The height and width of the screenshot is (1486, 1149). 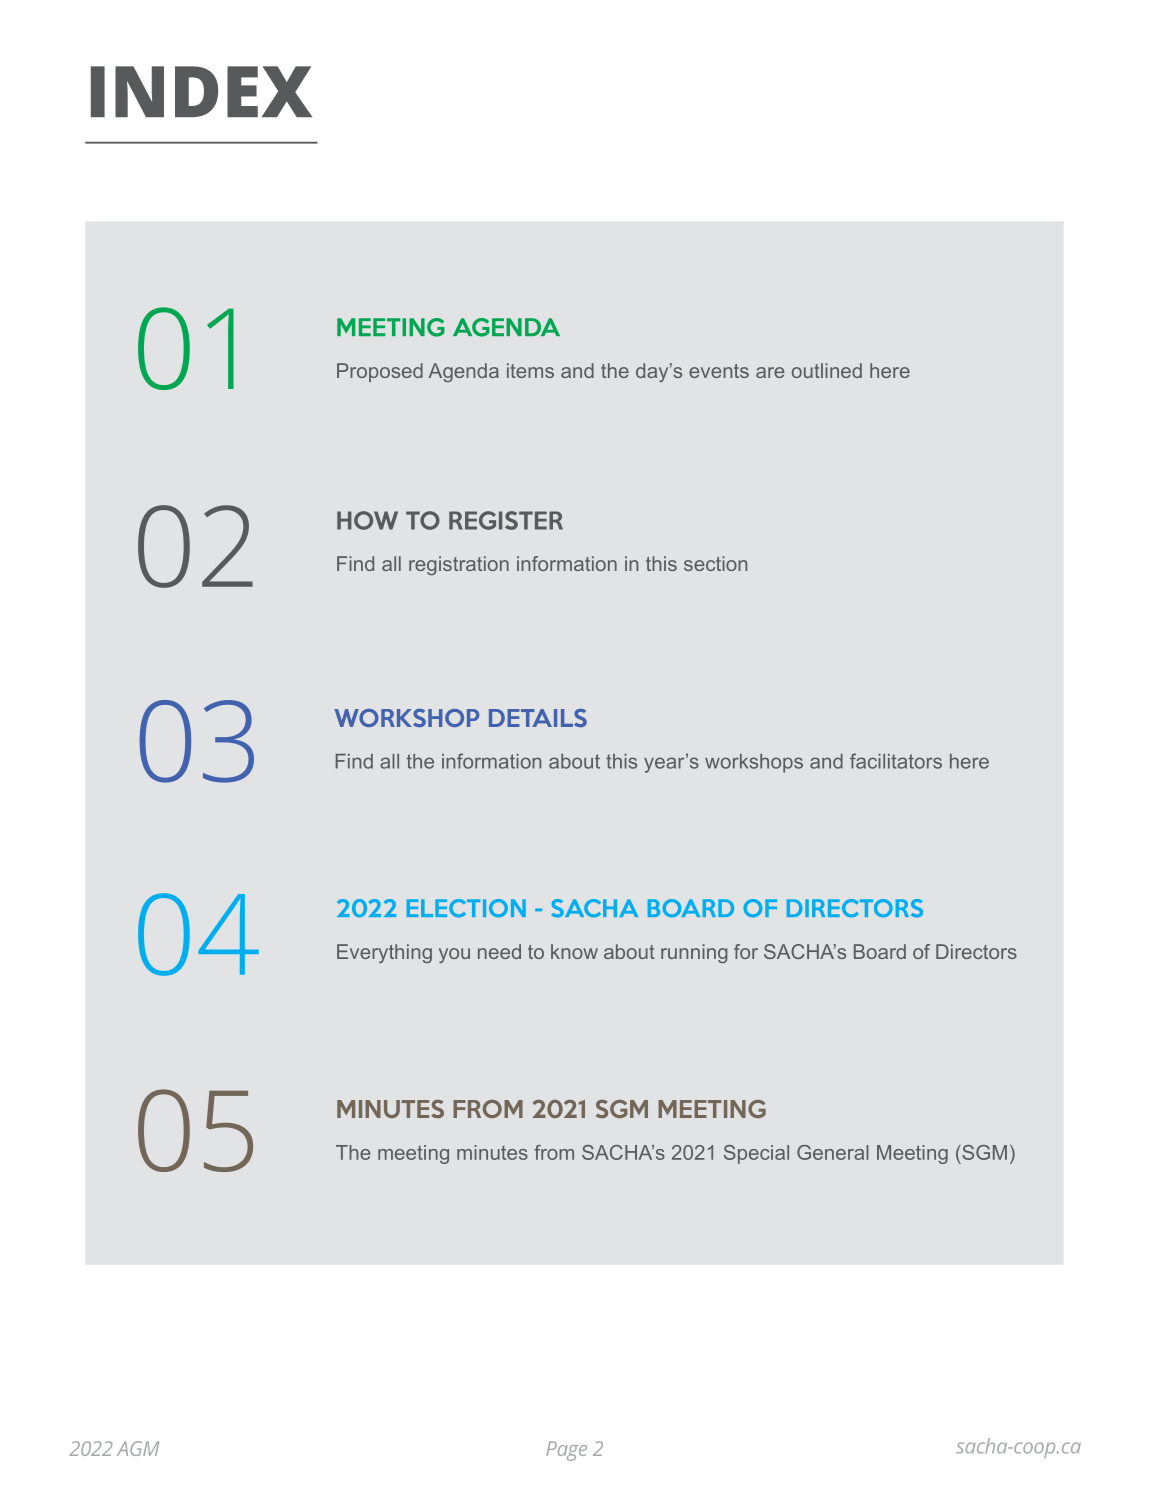 I want to click on General, so click(x=833, y=1152).
